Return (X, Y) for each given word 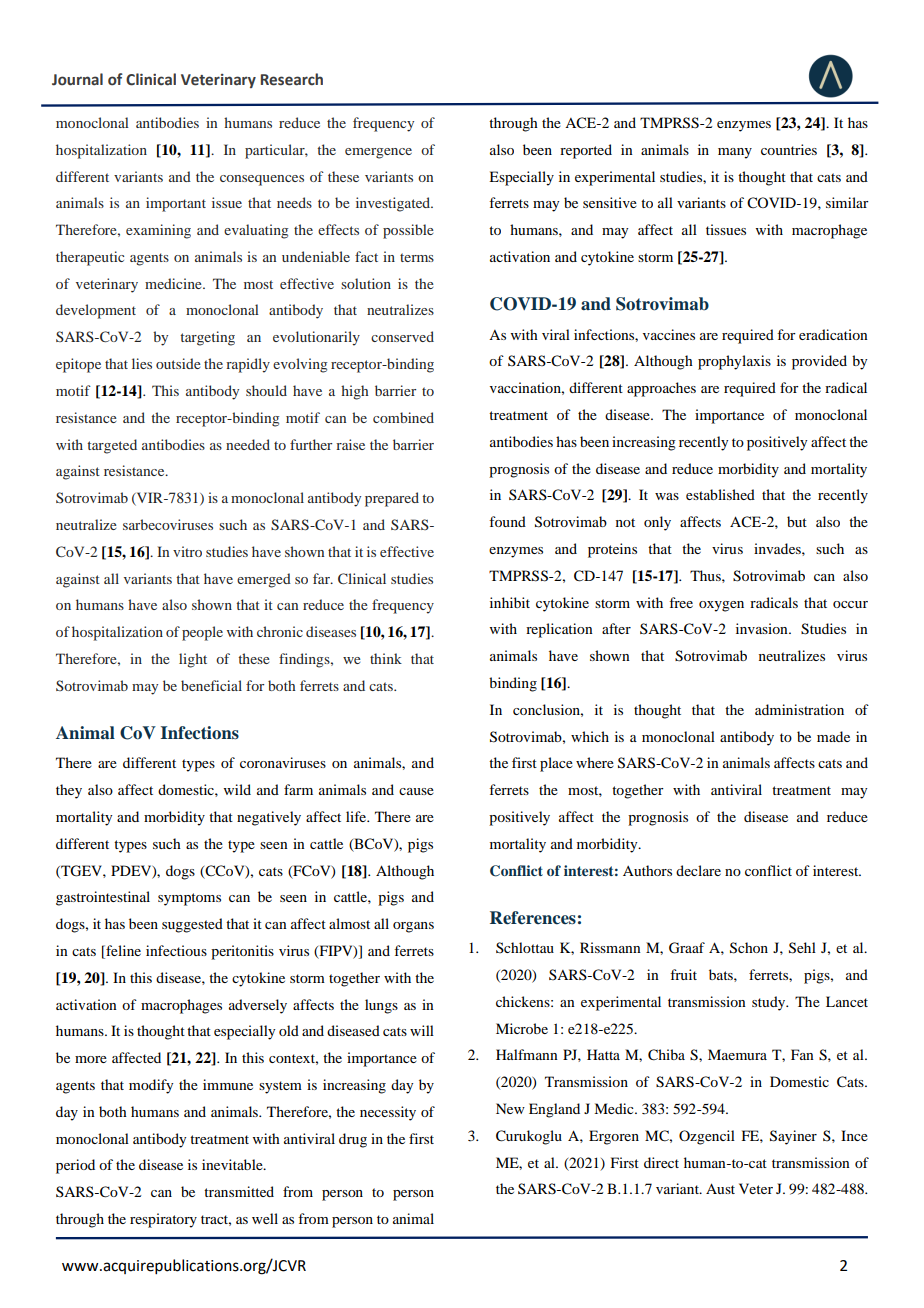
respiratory (163, 1220)
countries (789, 149)
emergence (378, 153)
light (193, 660)
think (386, 658)
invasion (763, 628)
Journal (77, 79)
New (510, 1108)
